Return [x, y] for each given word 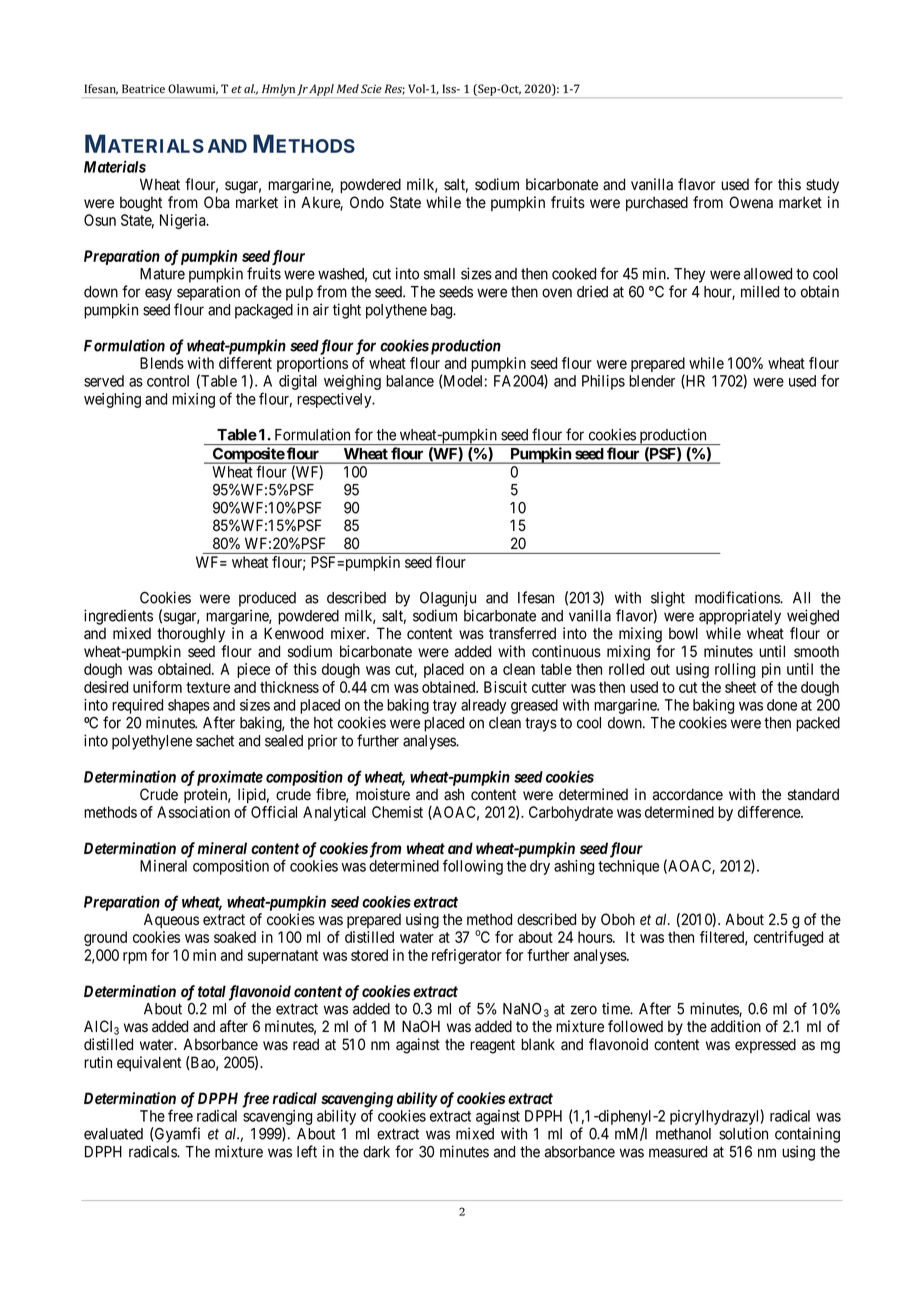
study [822, 186]
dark [376, 1152]
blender [652, 381]
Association [193, 812]
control [168, 381]
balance [410, 381]
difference [770, 812]
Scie [371, 89]
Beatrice [143, 88]
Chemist [397, 812]
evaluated [113, 1134]
